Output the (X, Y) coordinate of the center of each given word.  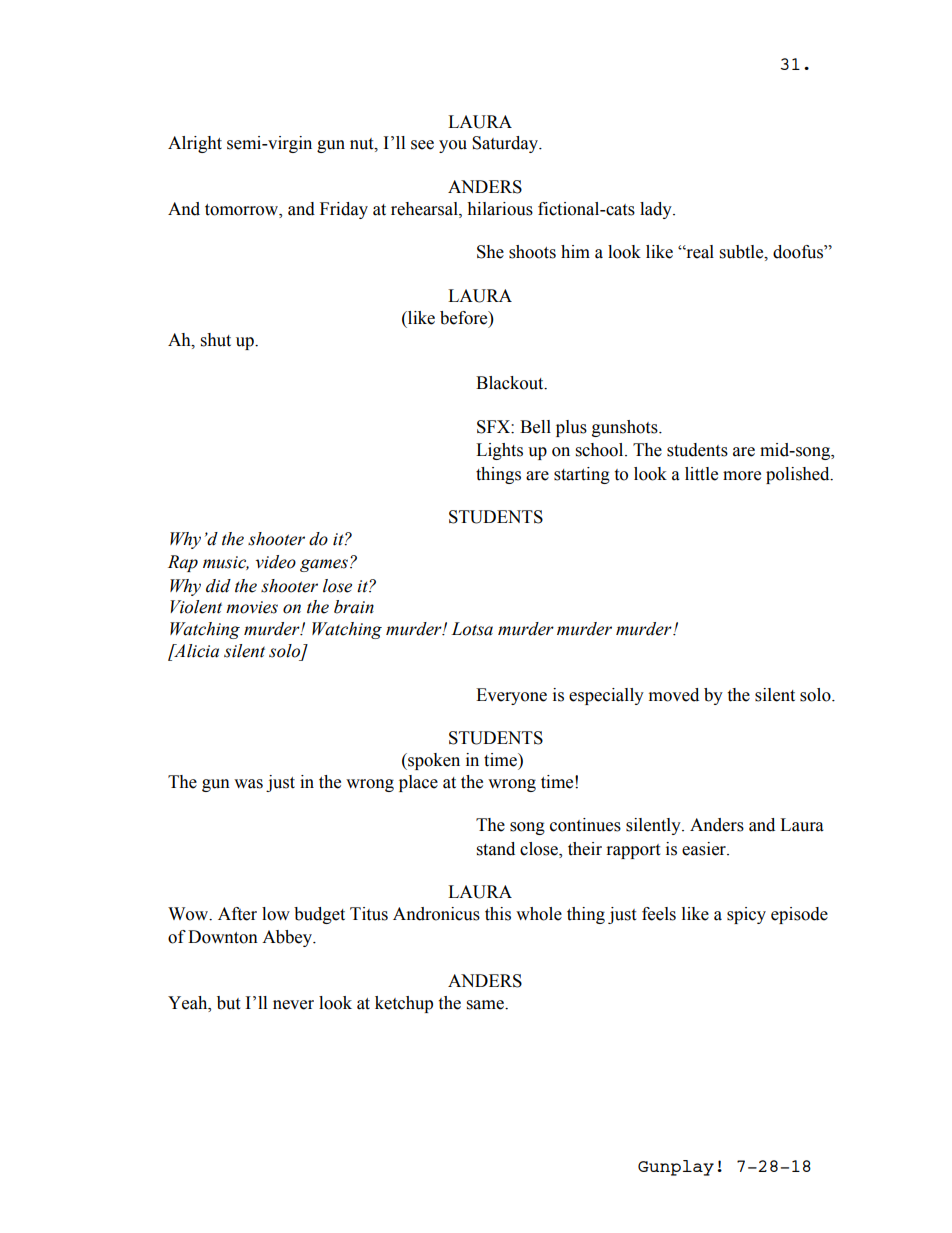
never (293, 1005)
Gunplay (676, 1168)
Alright (195, 144)
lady (657, 210)
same (486, 1005)
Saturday (506, 144)
